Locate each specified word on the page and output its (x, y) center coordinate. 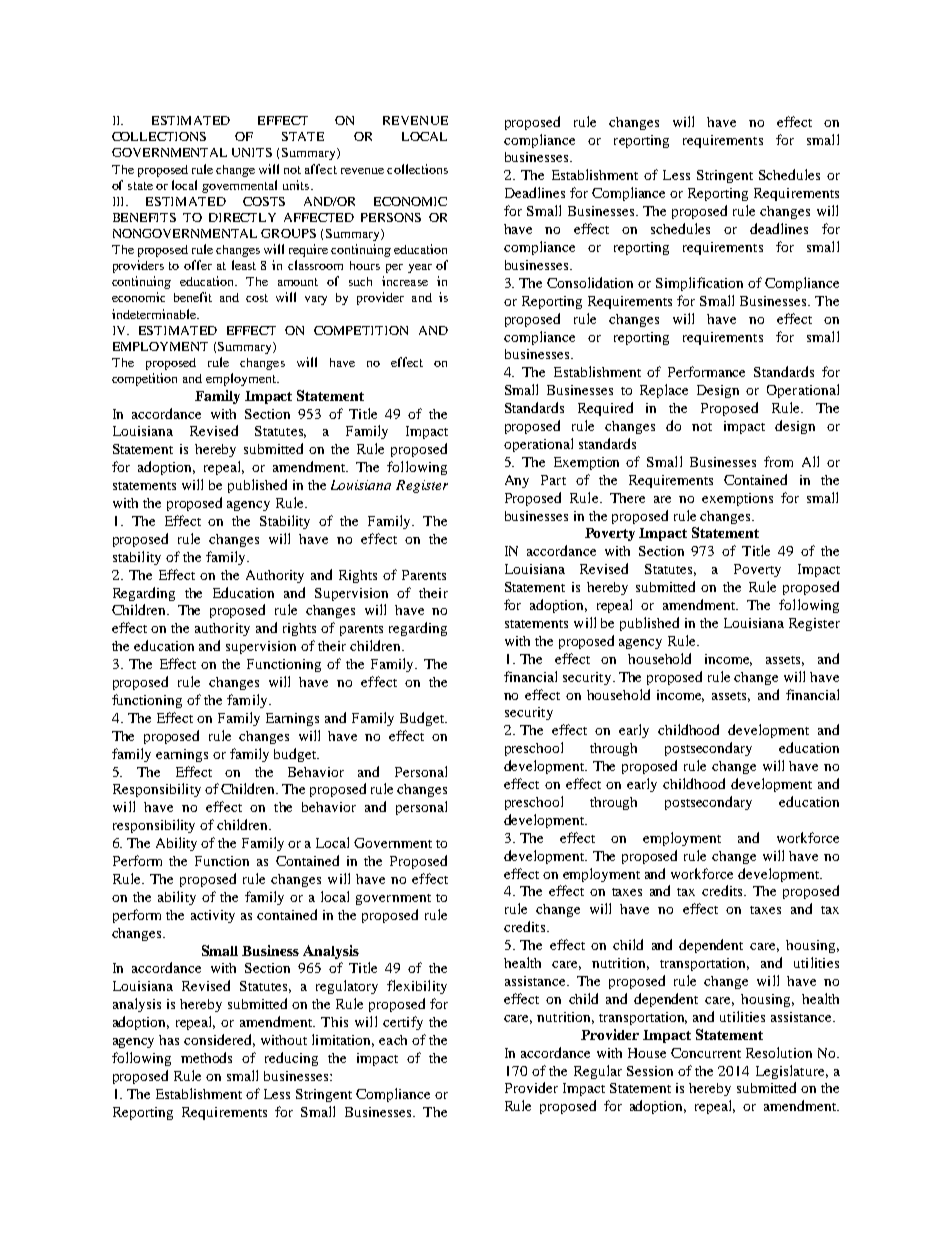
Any (517, 481)
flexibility (417, 987)
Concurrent (706, 1053)
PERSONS (391, 217)
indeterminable (155, 314)
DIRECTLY (242, 217)
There (627, 498)
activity (213, 916)
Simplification (699, 284)
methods (206, 1057)
